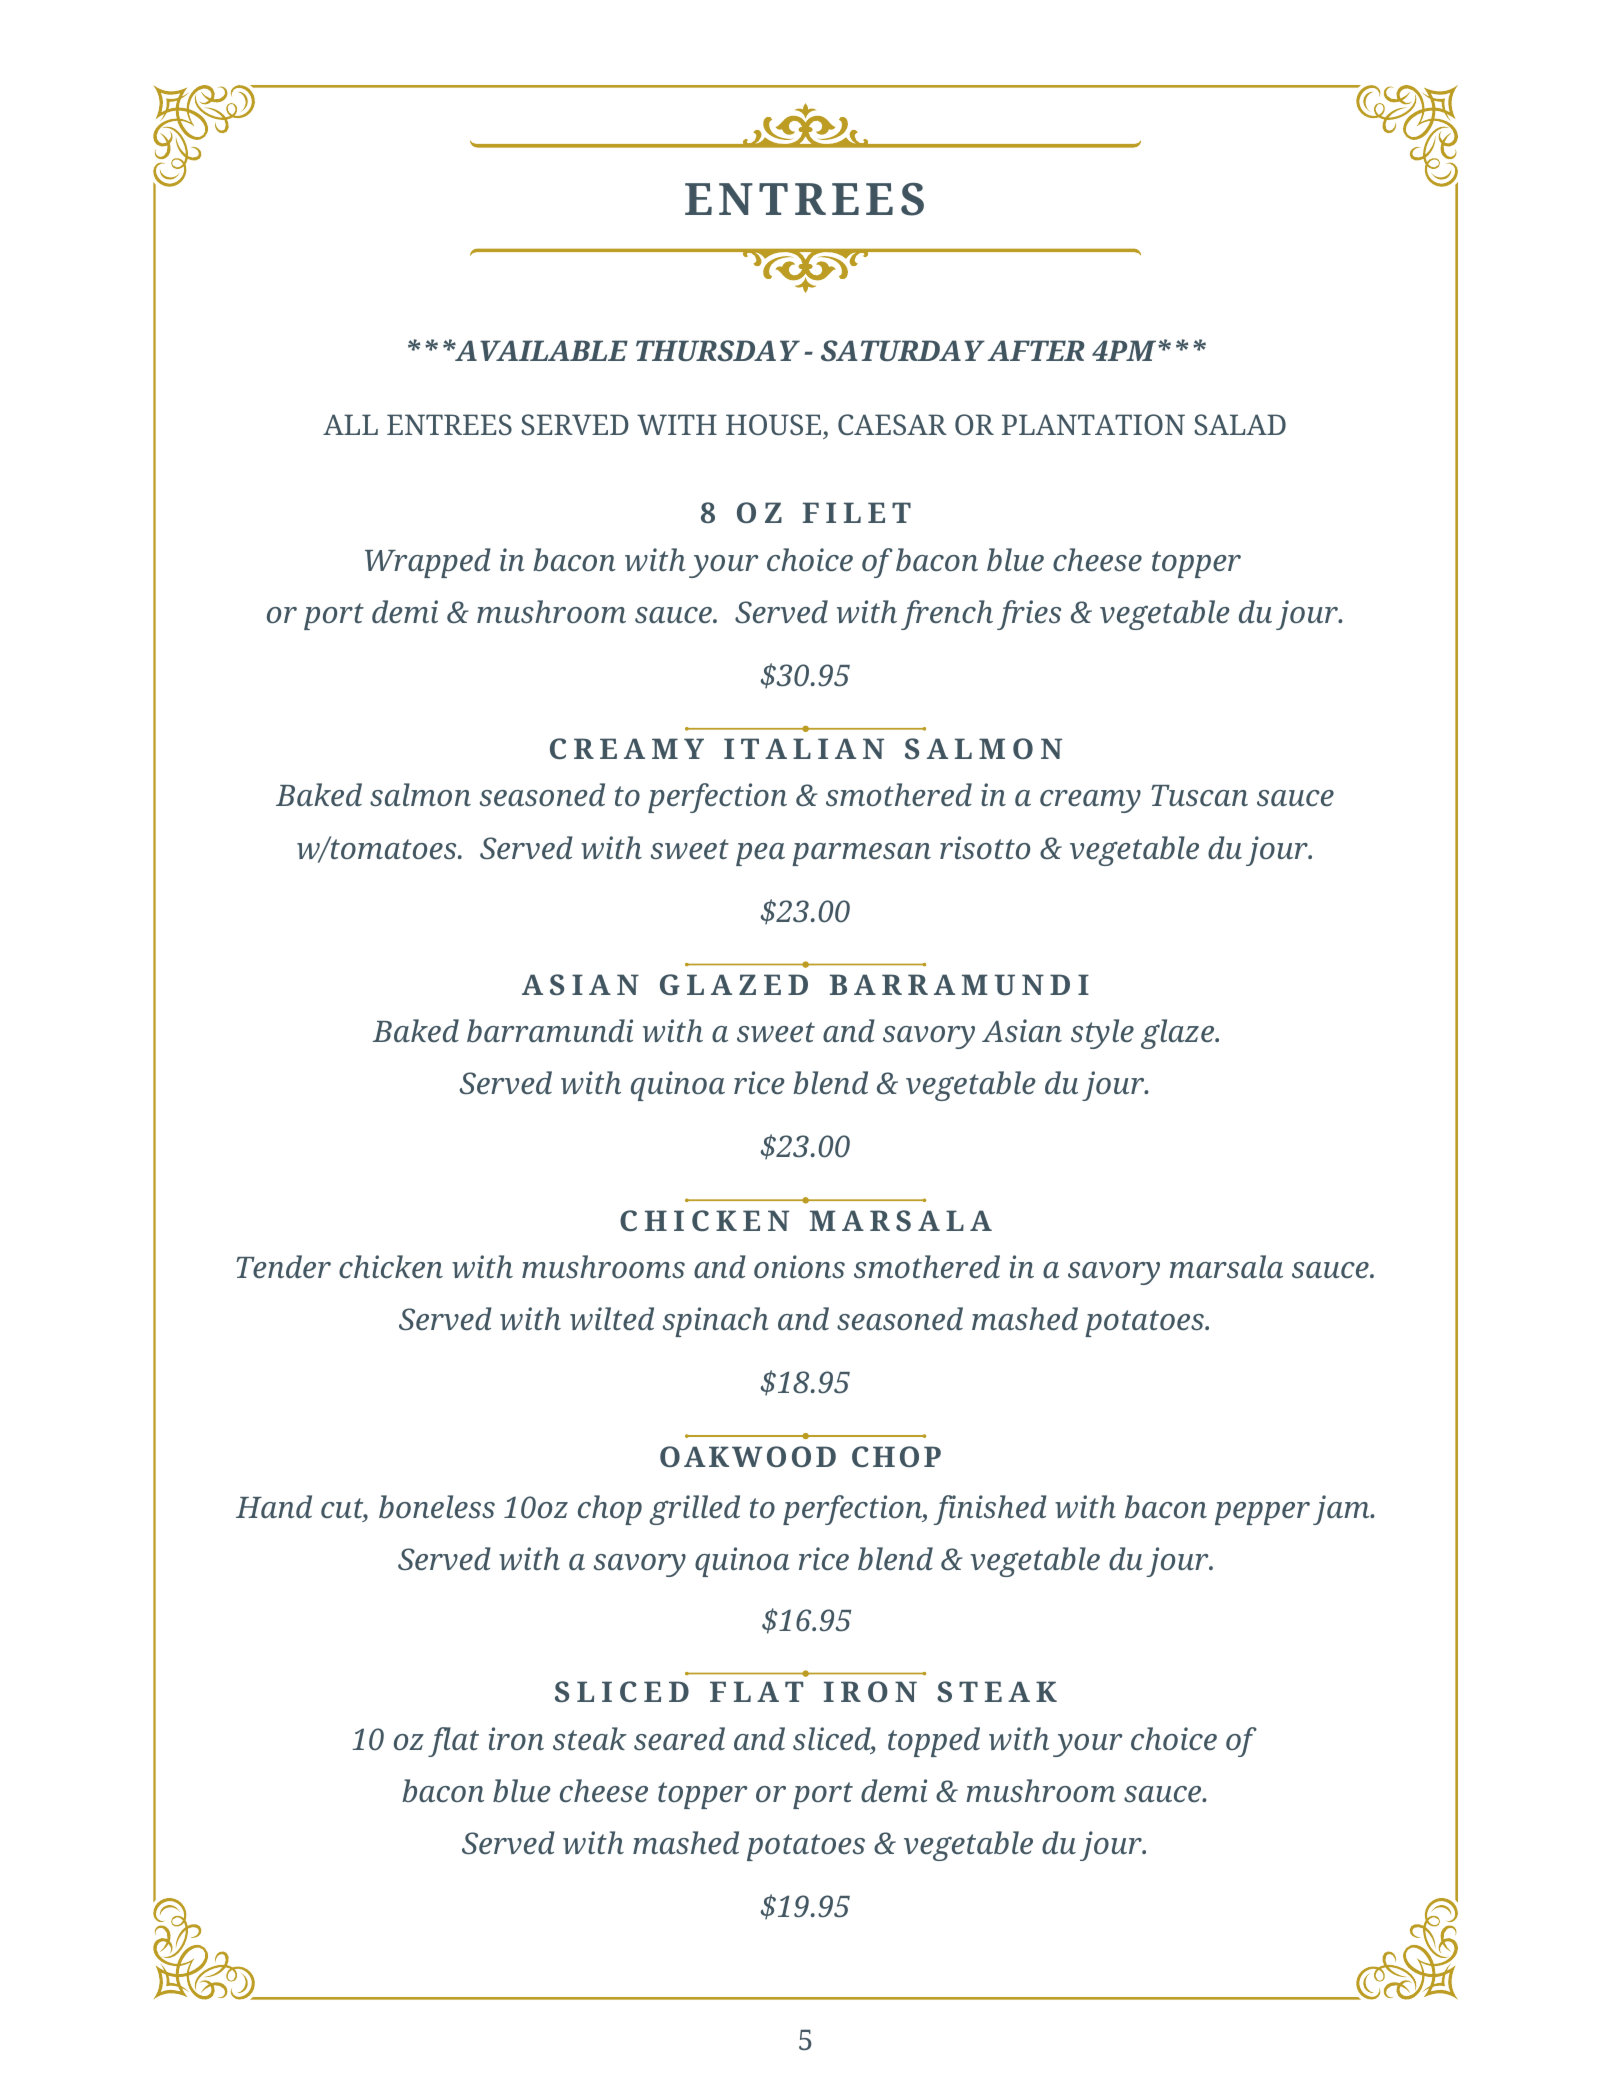 The image size is (1611, 2085). I want to click on Tender, so click(283, 1267).
